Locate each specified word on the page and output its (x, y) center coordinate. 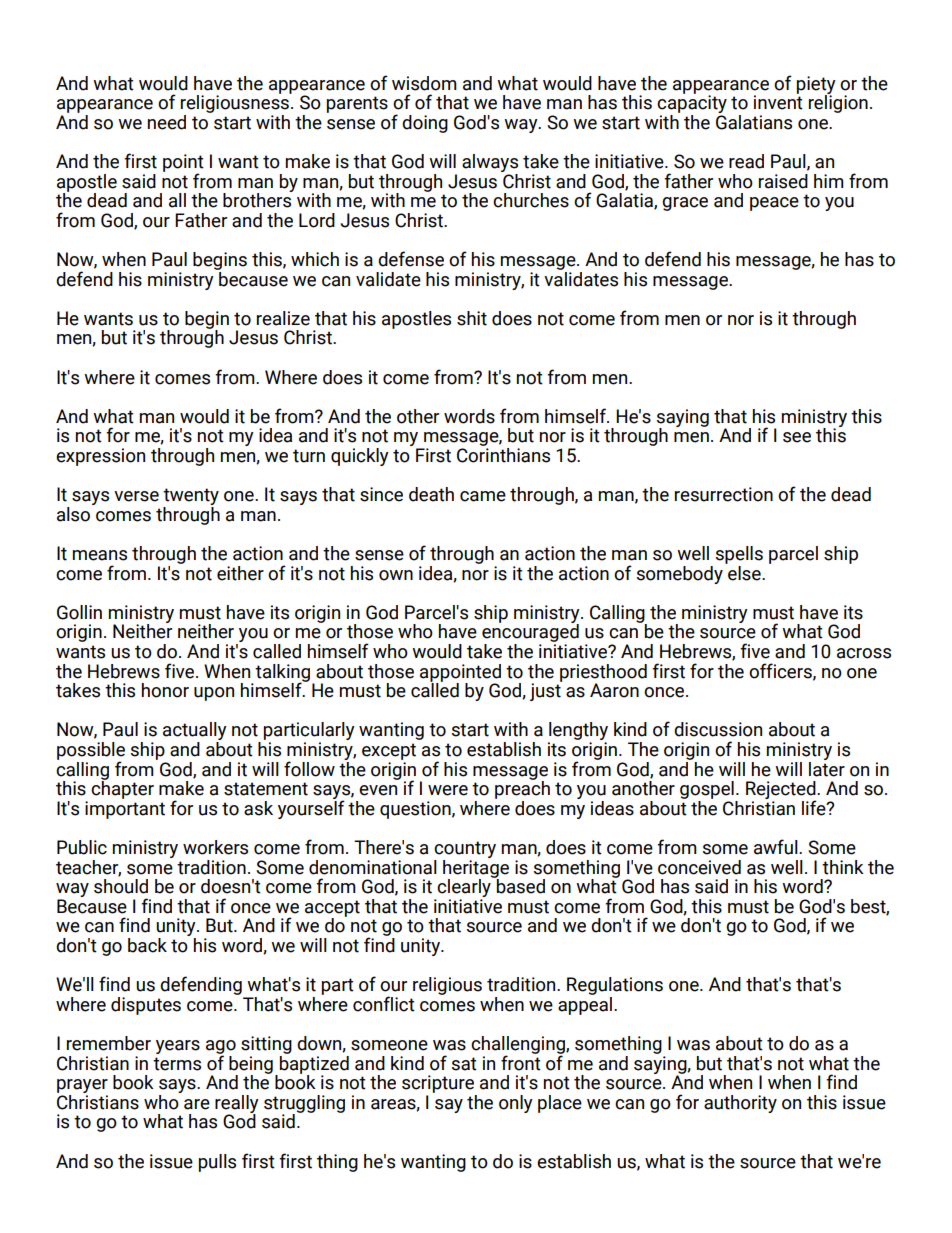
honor (165, 690)
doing (425, 124)
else (744, 572)
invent (778, 101)
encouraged (530, 633)
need (167, 122)
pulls (217, 1163)
